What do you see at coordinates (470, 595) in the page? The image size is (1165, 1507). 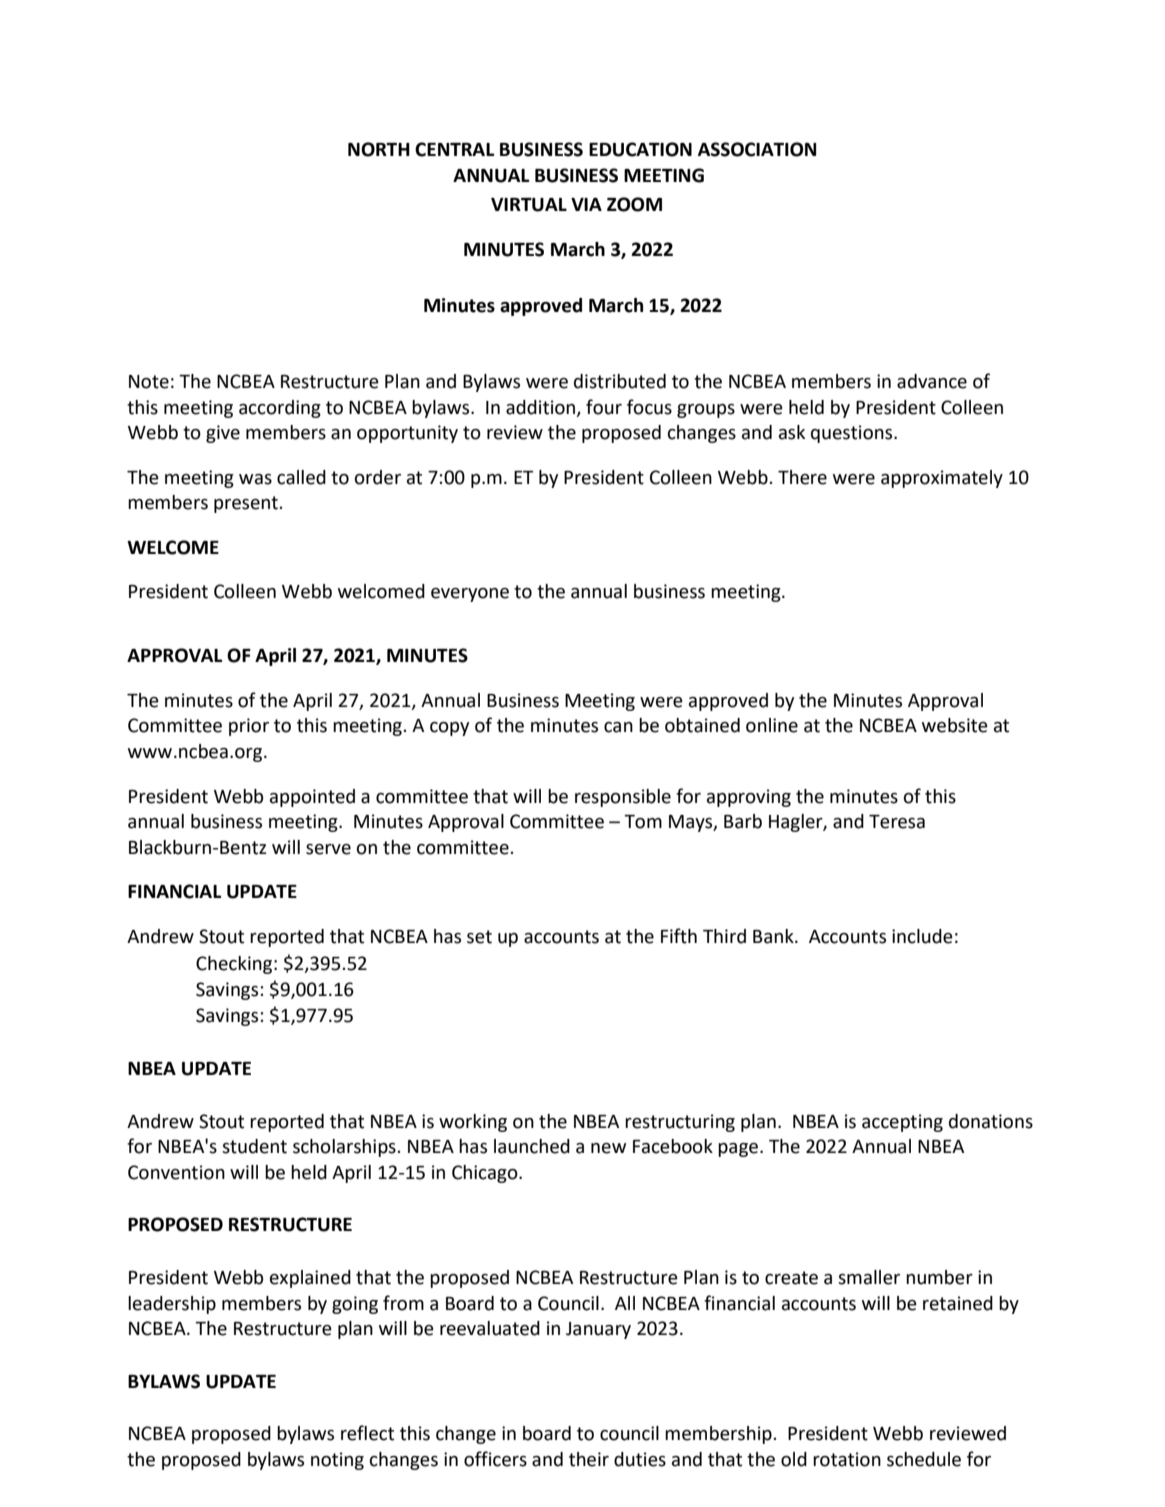 I see `everyone` at bounding box center [470, 595].
